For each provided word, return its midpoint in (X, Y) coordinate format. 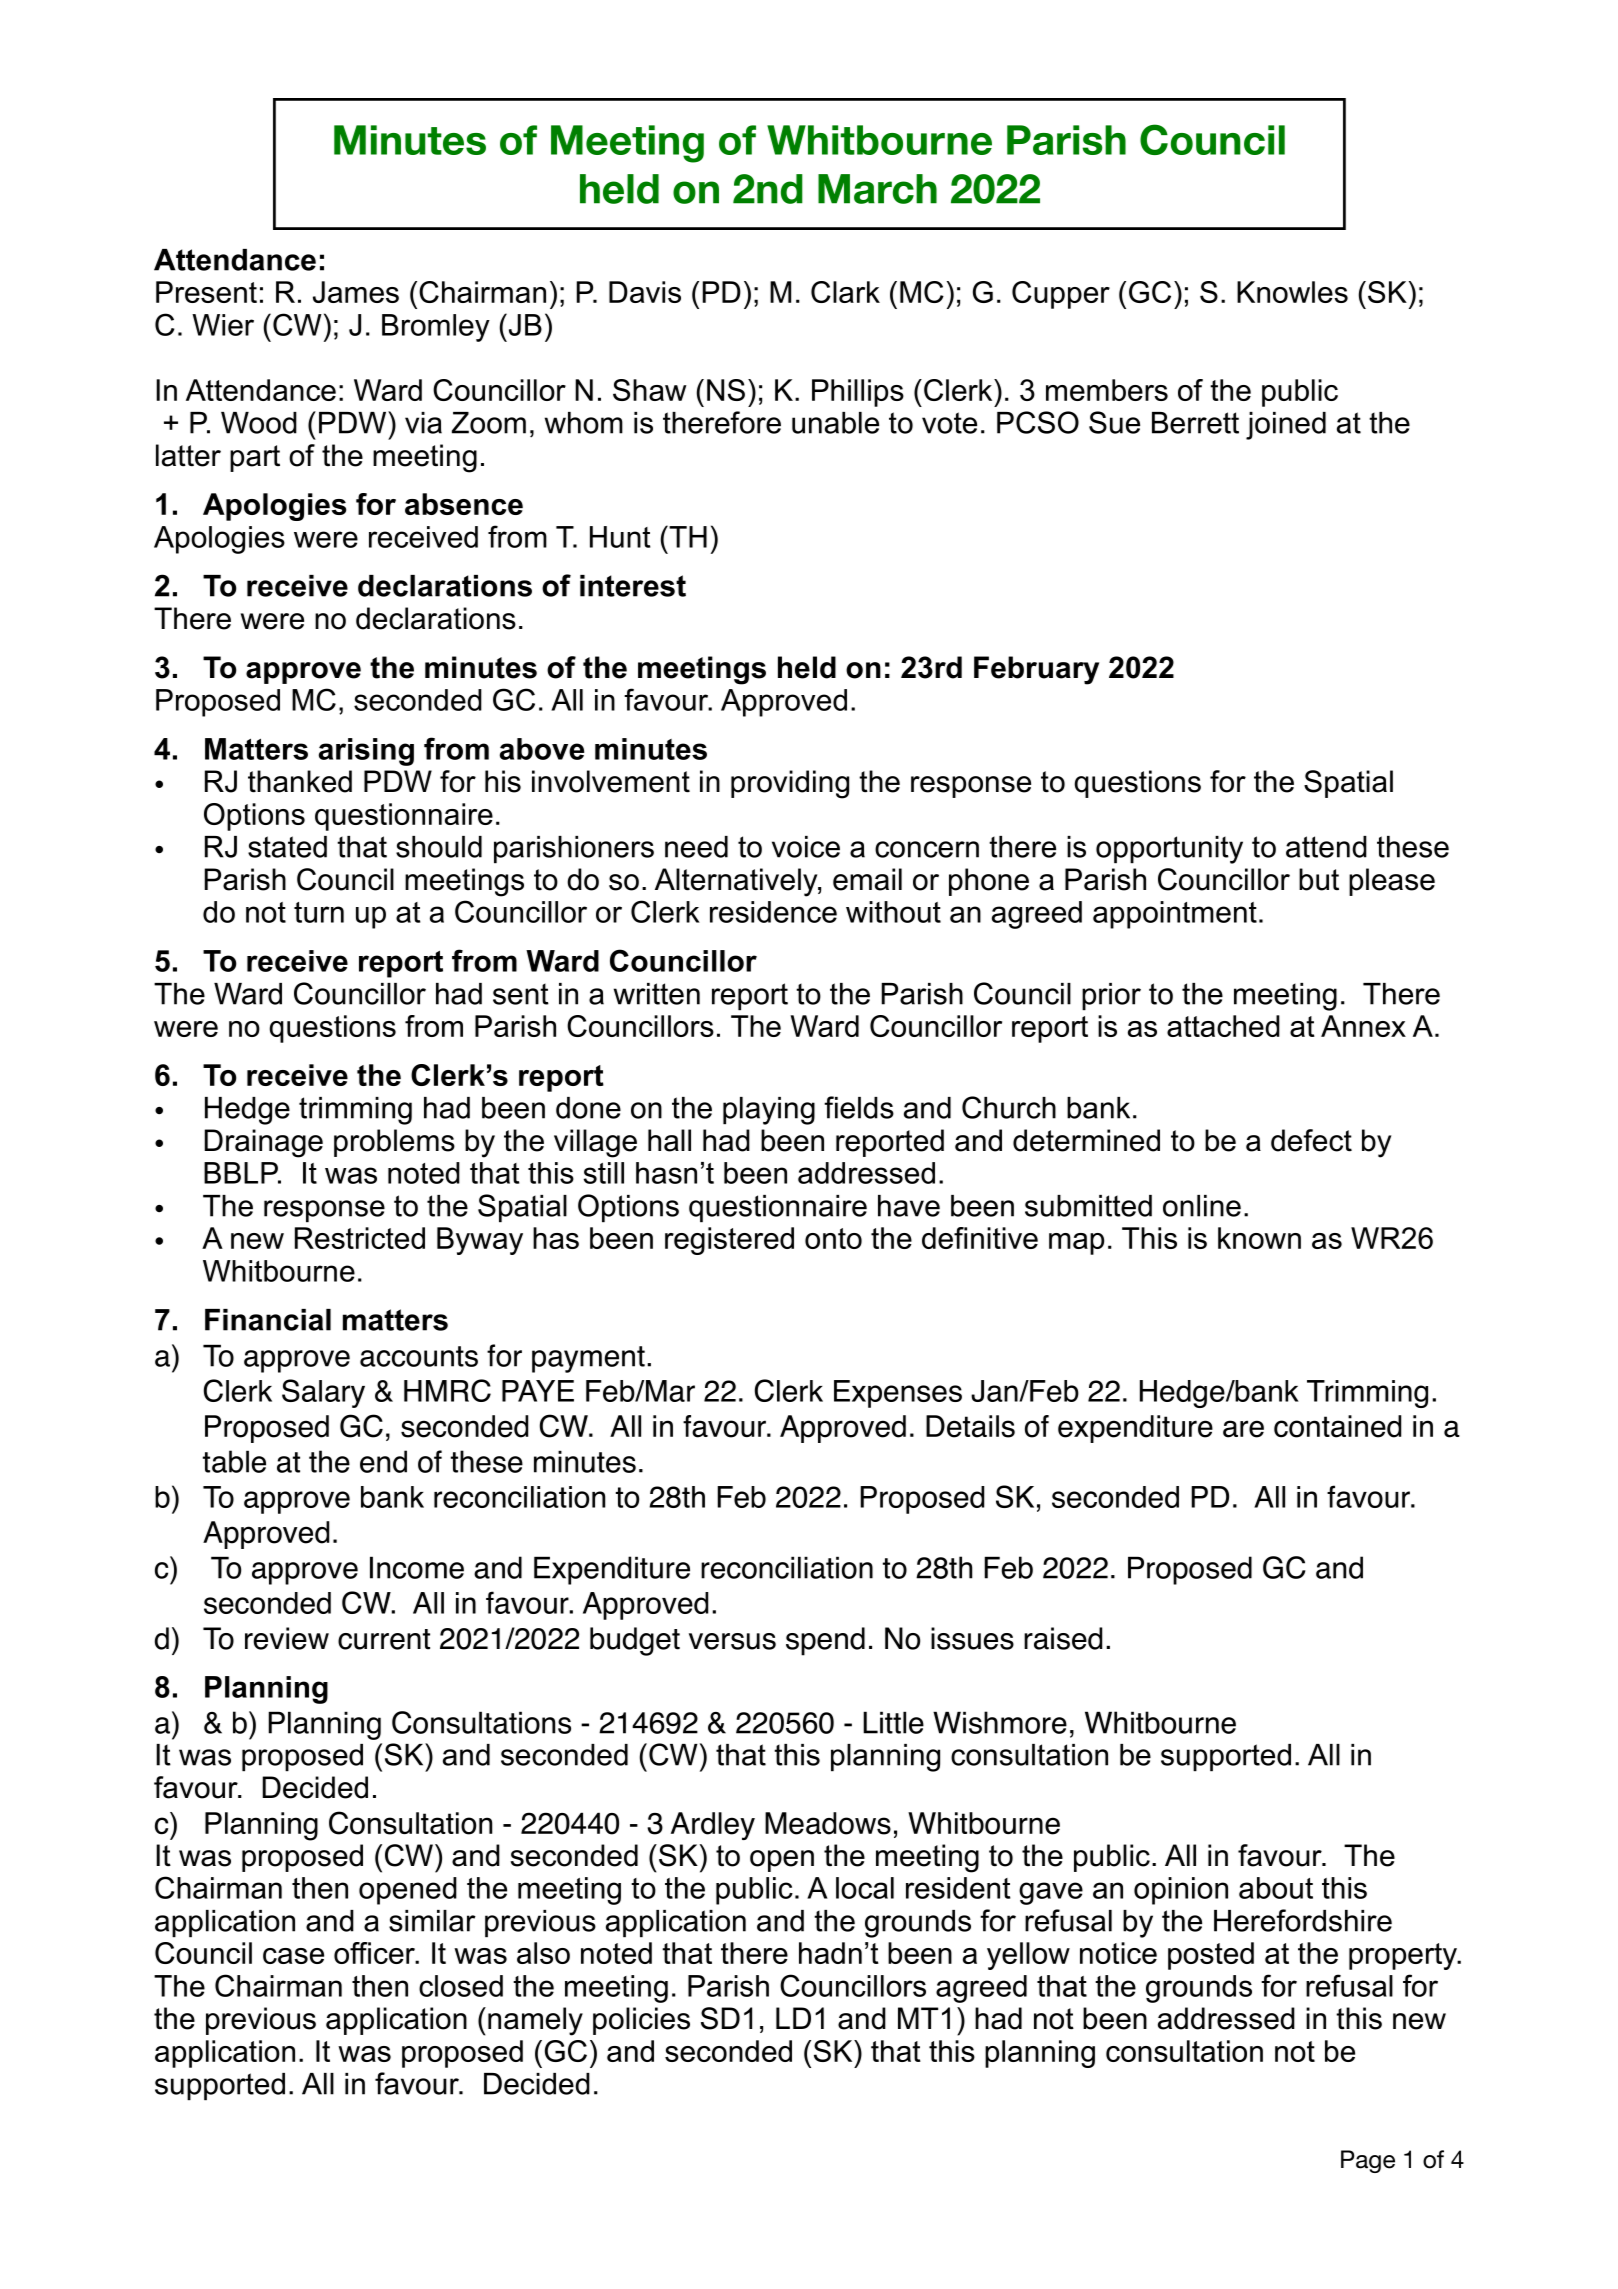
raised (1063, 1638)
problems (394, 1143)
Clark (845, 292)
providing (790, 784)
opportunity (1169, 850)
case (293, 1956)
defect (1311, 1140)
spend (825, 1641)
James (356, 292)
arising (366, 752)
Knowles (1292, 292)
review (287, 1638)
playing (769, 1111)
